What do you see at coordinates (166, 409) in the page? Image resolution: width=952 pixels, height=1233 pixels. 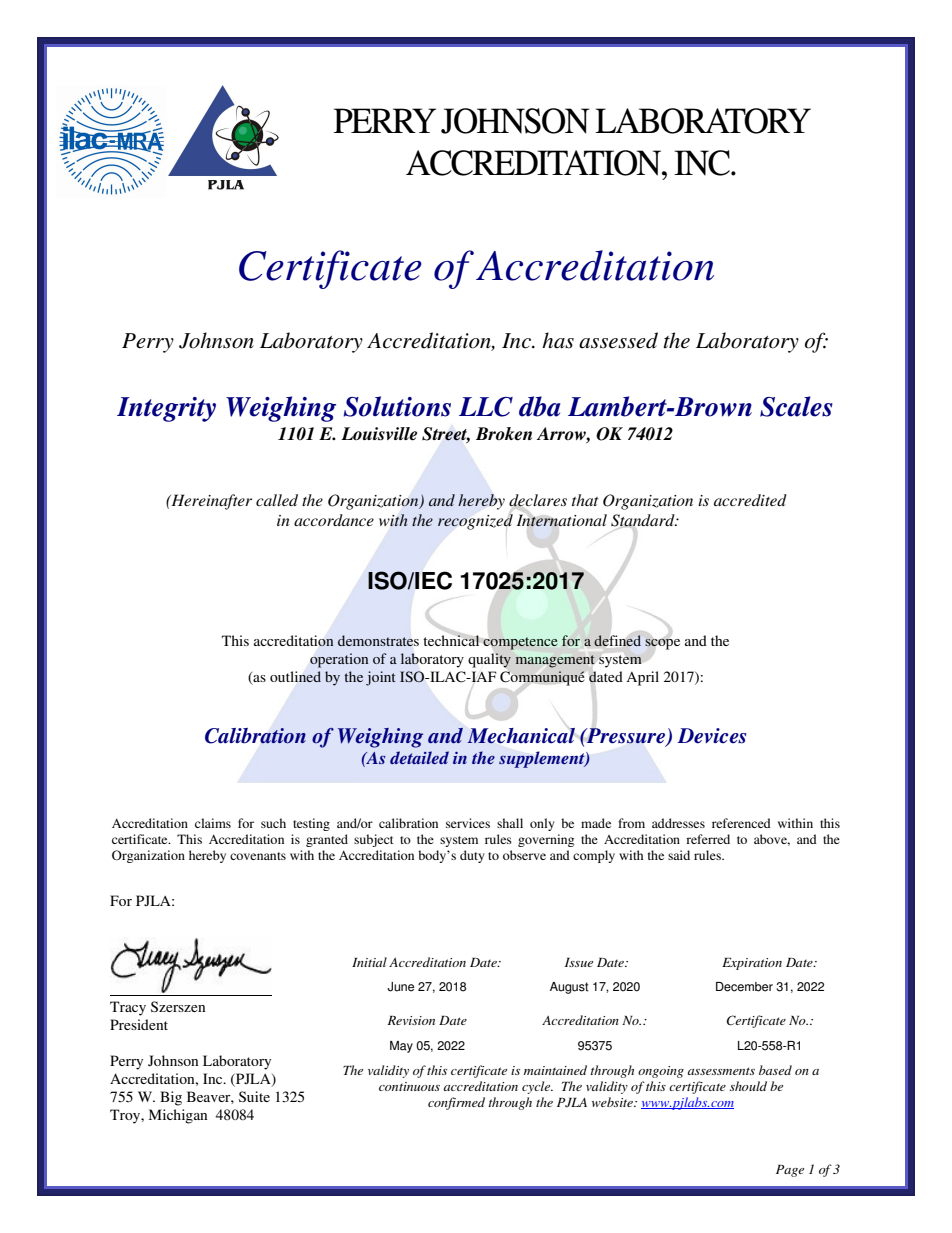 I see `Integrity` at bounding box center [166, 409].
